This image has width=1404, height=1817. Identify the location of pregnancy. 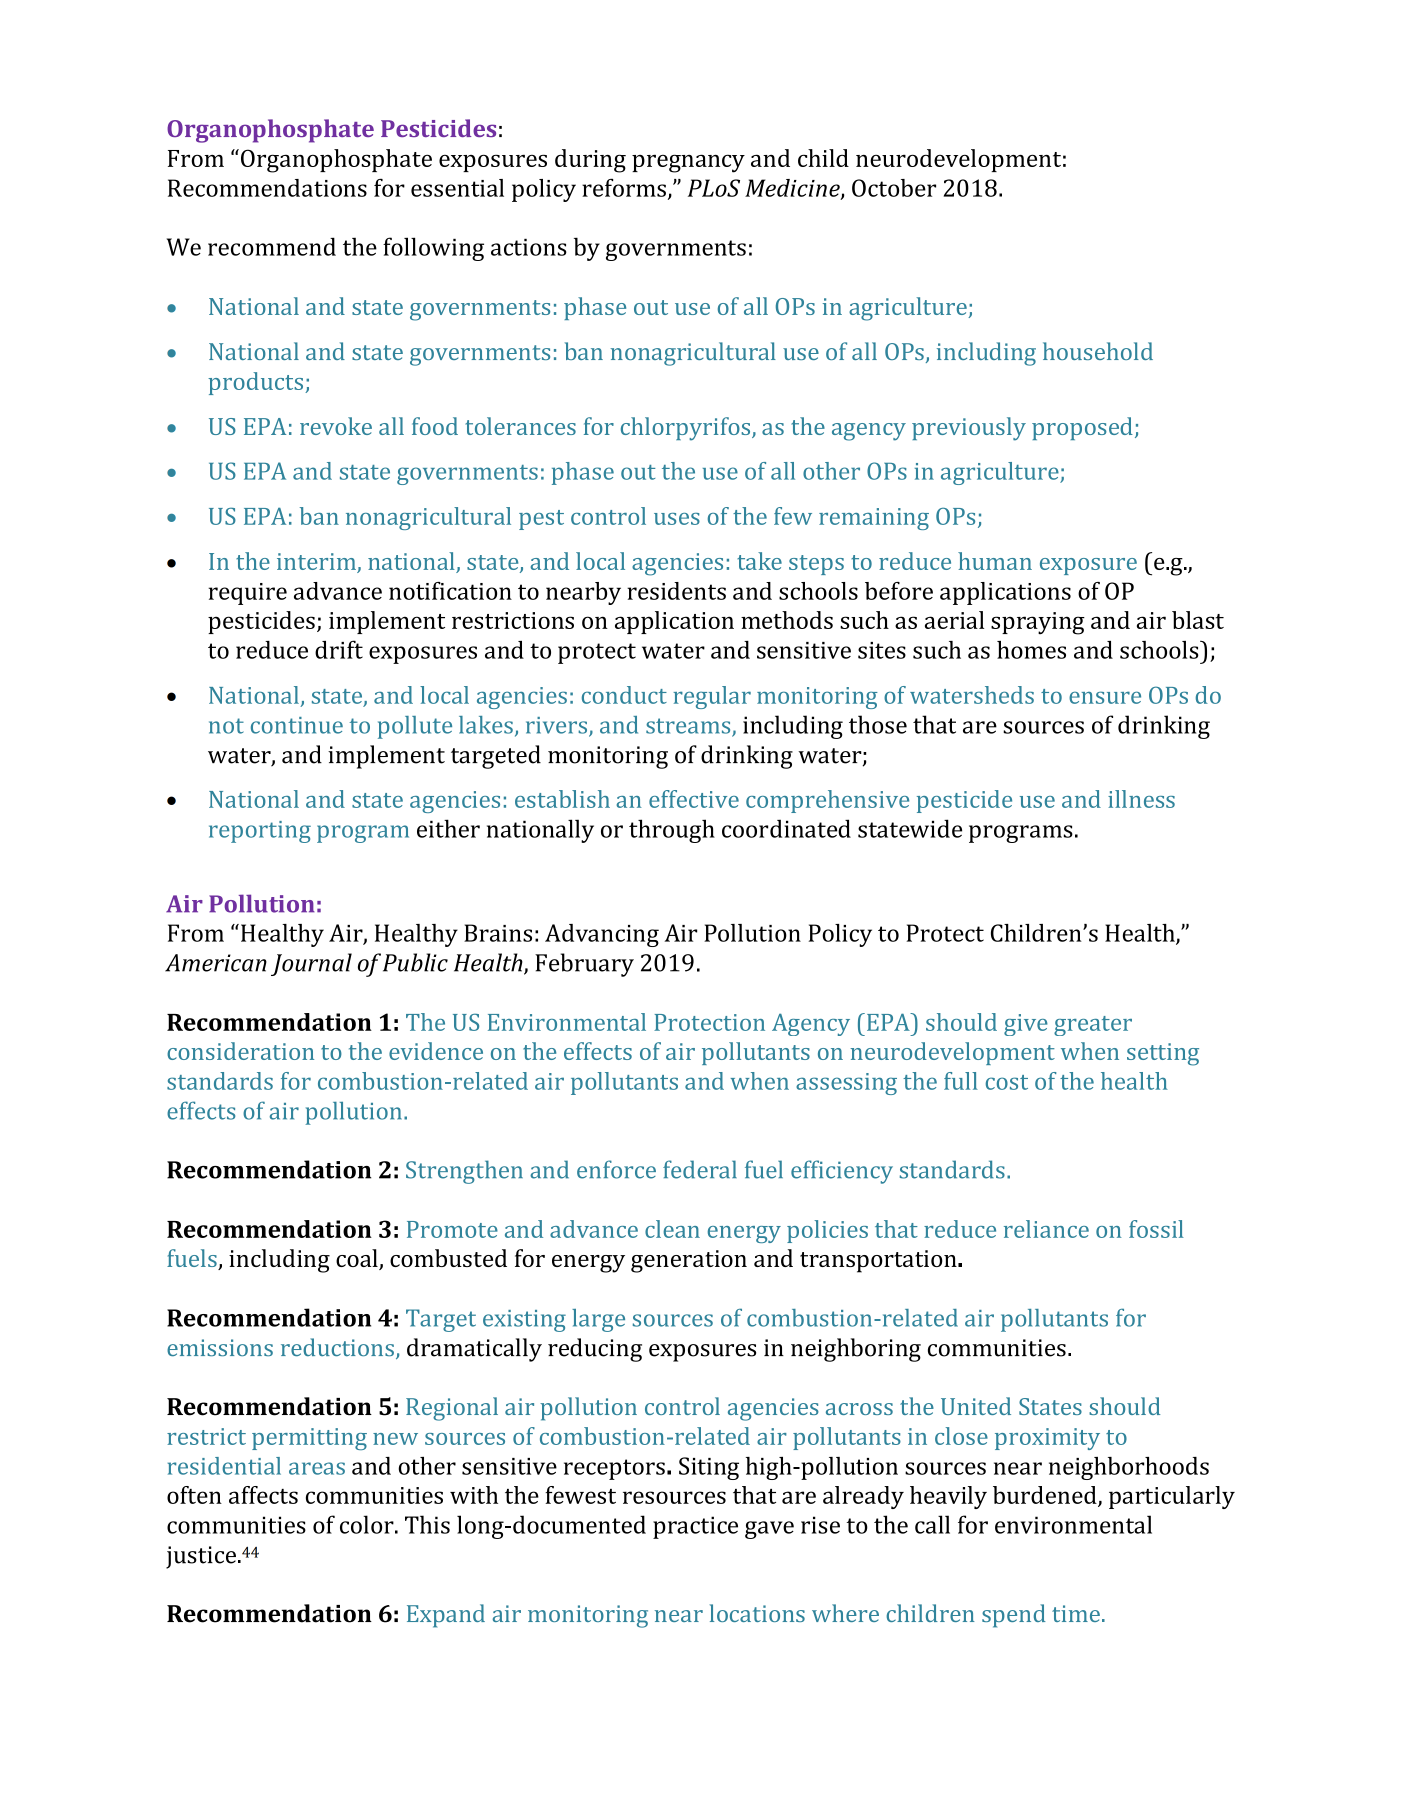
(688, 163).
